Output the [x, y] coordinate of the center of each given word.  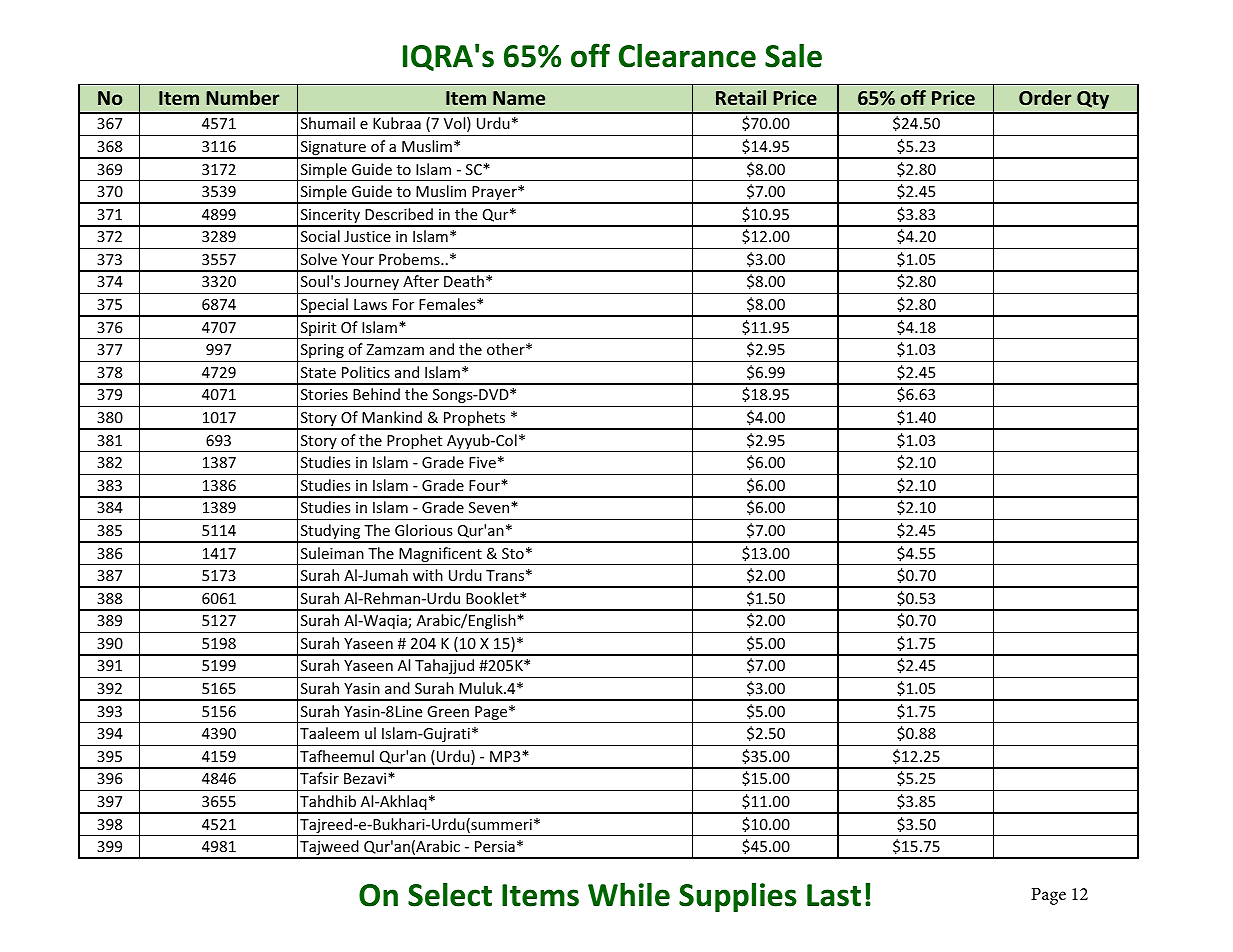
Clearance [687, 56]
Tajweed [329, 849]
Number [242, 97]
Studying [331, 533]
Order [1045, 97]
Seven [490, 507]
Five [482, 462]
